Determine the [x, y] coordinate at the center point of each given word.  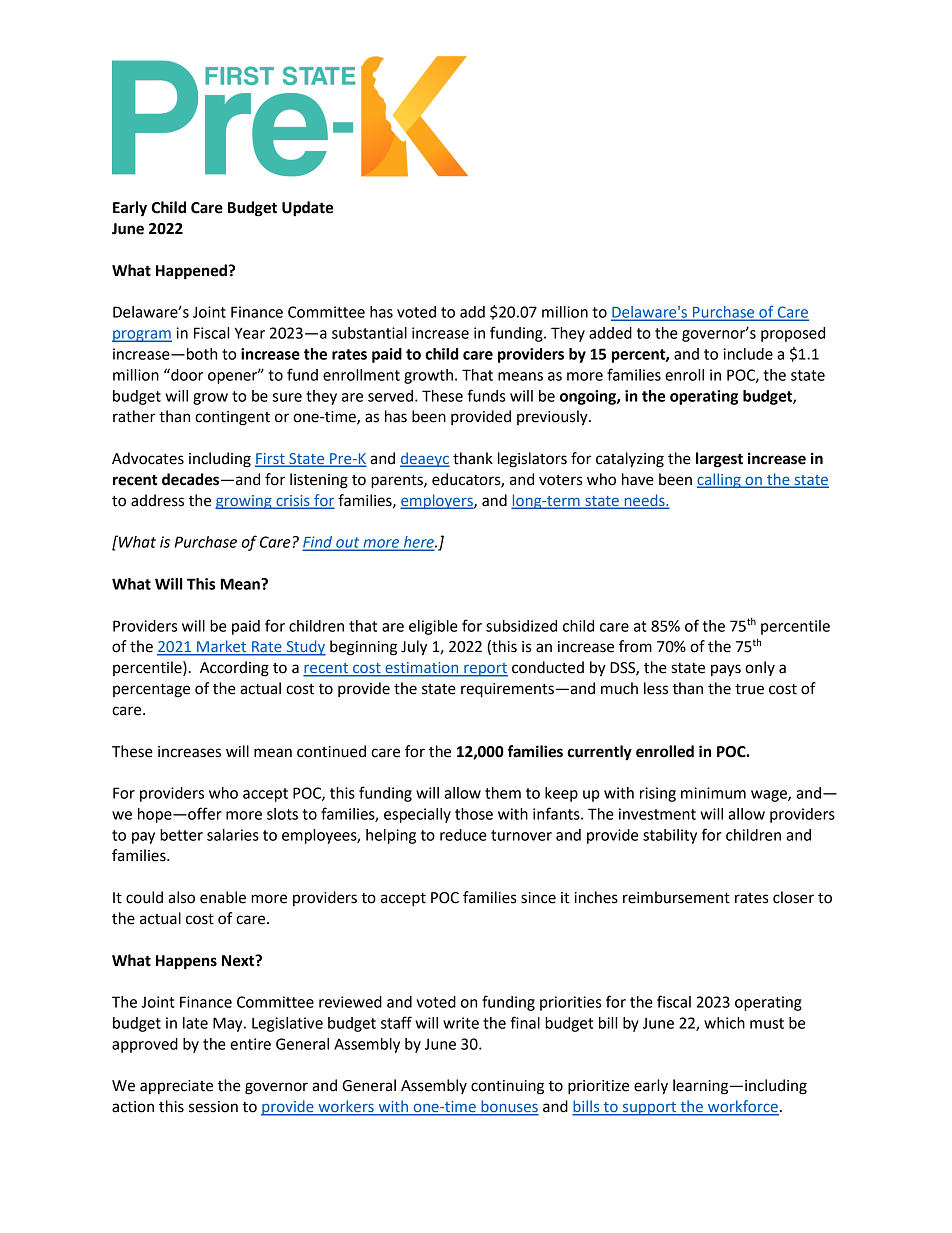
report [485, 670]
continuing [507, 1087]
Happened [192, 272]
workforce [742, 1107]
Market [222, 647]
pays [726, 670]
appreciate [176, 1087]
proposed [793, 334]
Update [307, 209]
